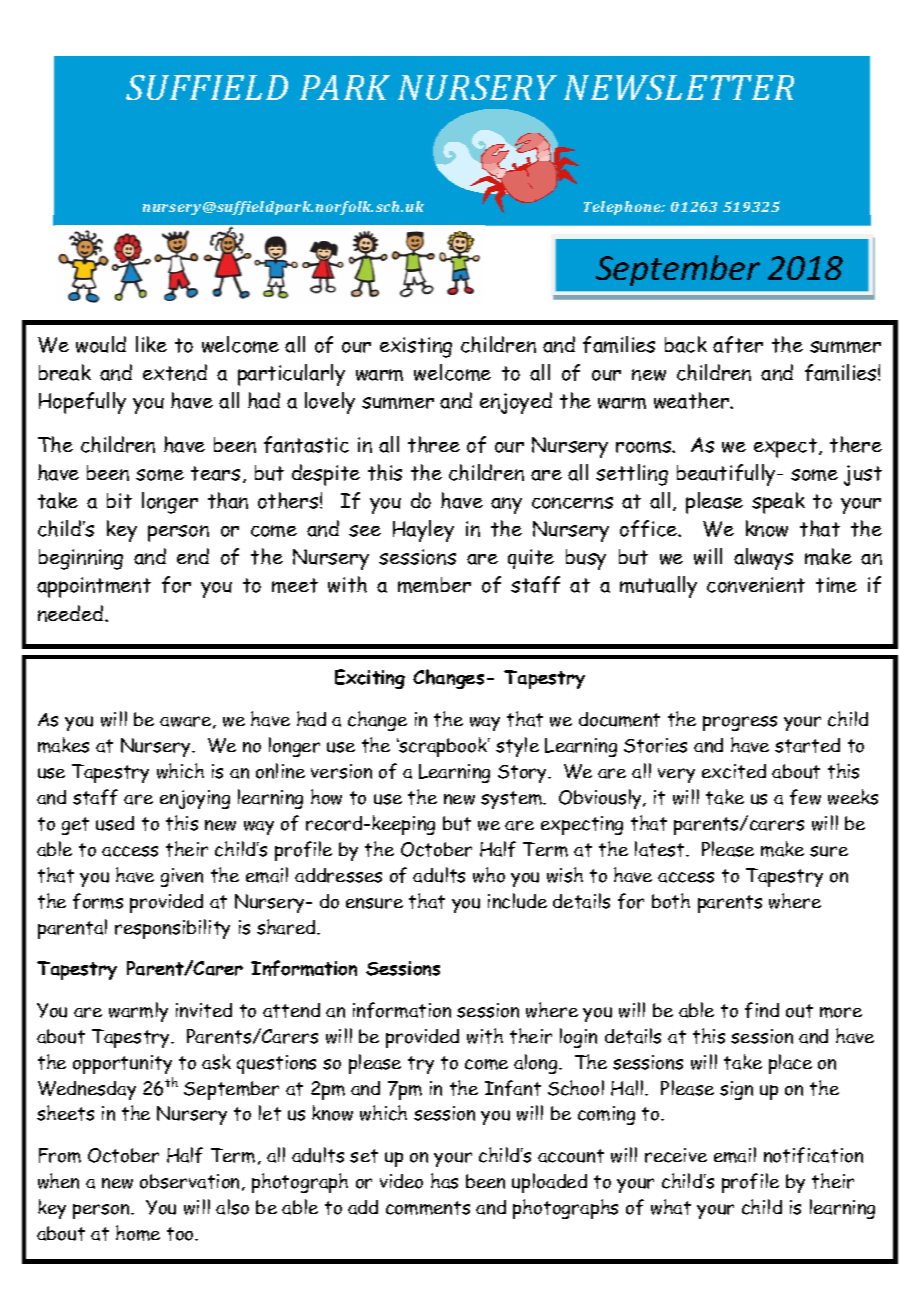  I want to click on NEWSLETTER, so click(679, 87).
